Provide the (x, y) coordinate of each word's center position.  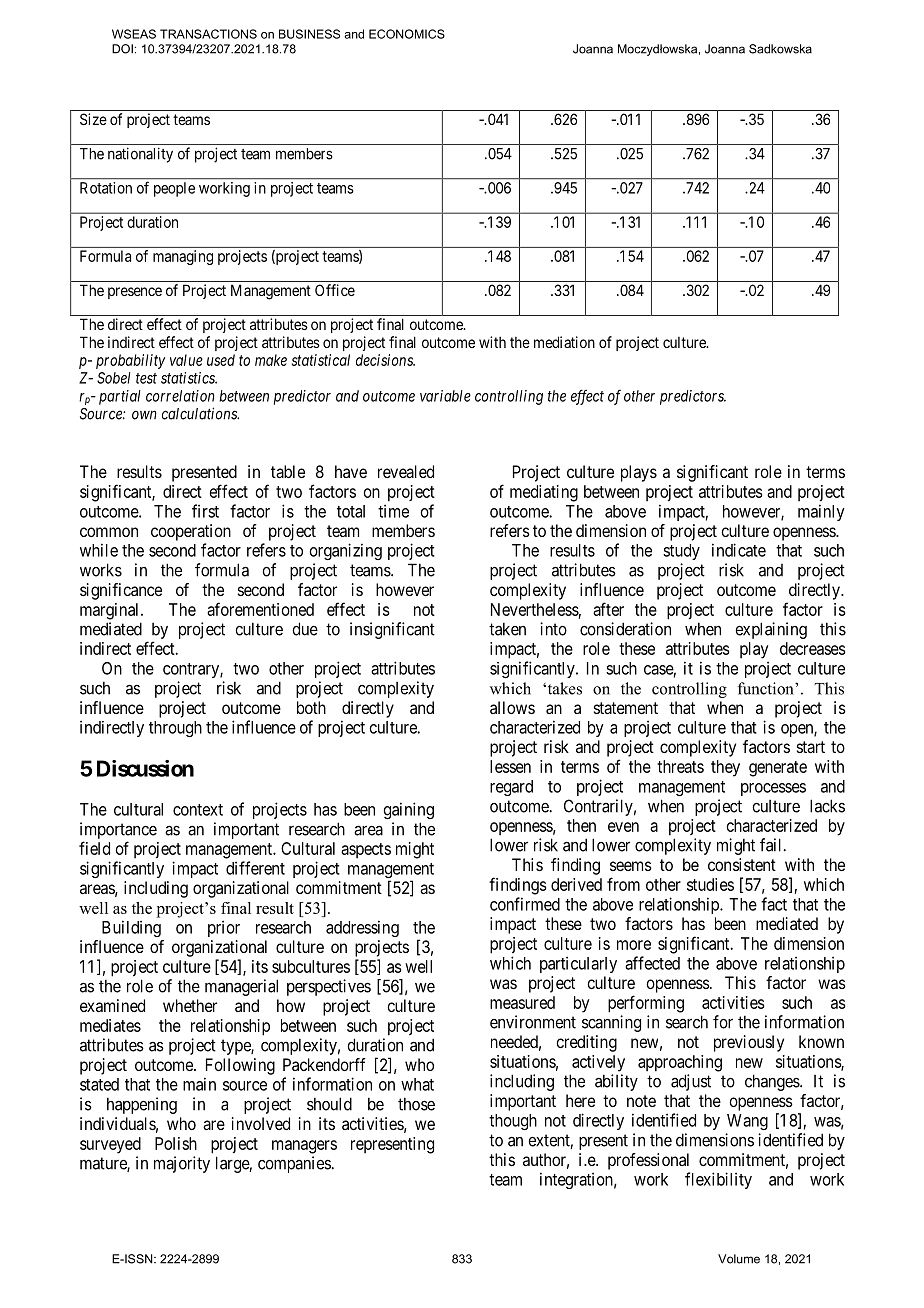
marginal (111, 611)
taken (507, 629)
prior (224, 928)
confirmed (525, 904)
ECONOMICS (407, 34)
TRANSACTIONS (208, 34)
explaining (771, 630)
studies (710, 884)
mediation (564, 342)
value (186, 360)
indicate (739, 550)
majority (182, 1164)
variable (445, 396)
